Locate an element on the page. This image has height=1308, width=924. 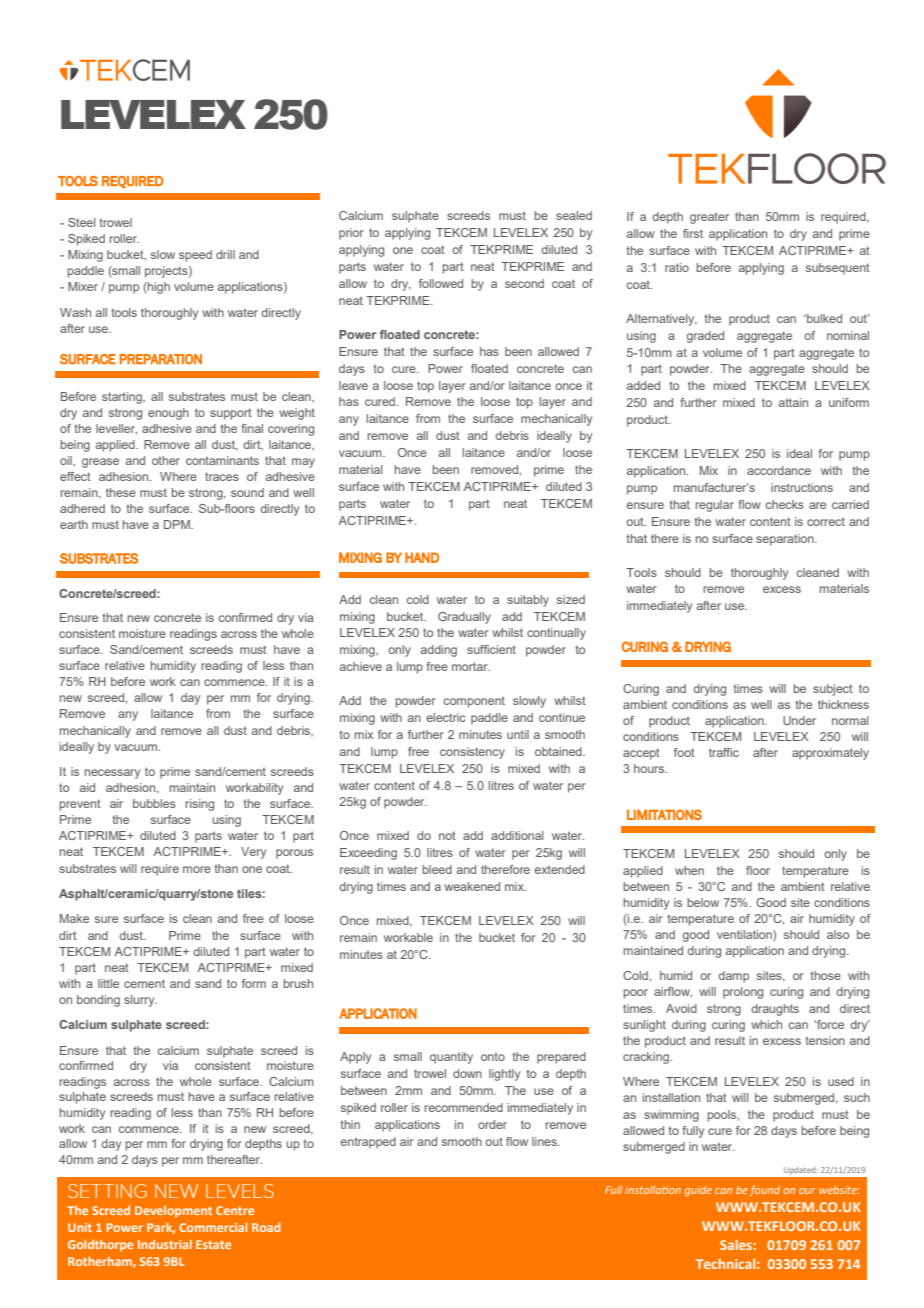
recommended is located at coordinates (464, 1107).
